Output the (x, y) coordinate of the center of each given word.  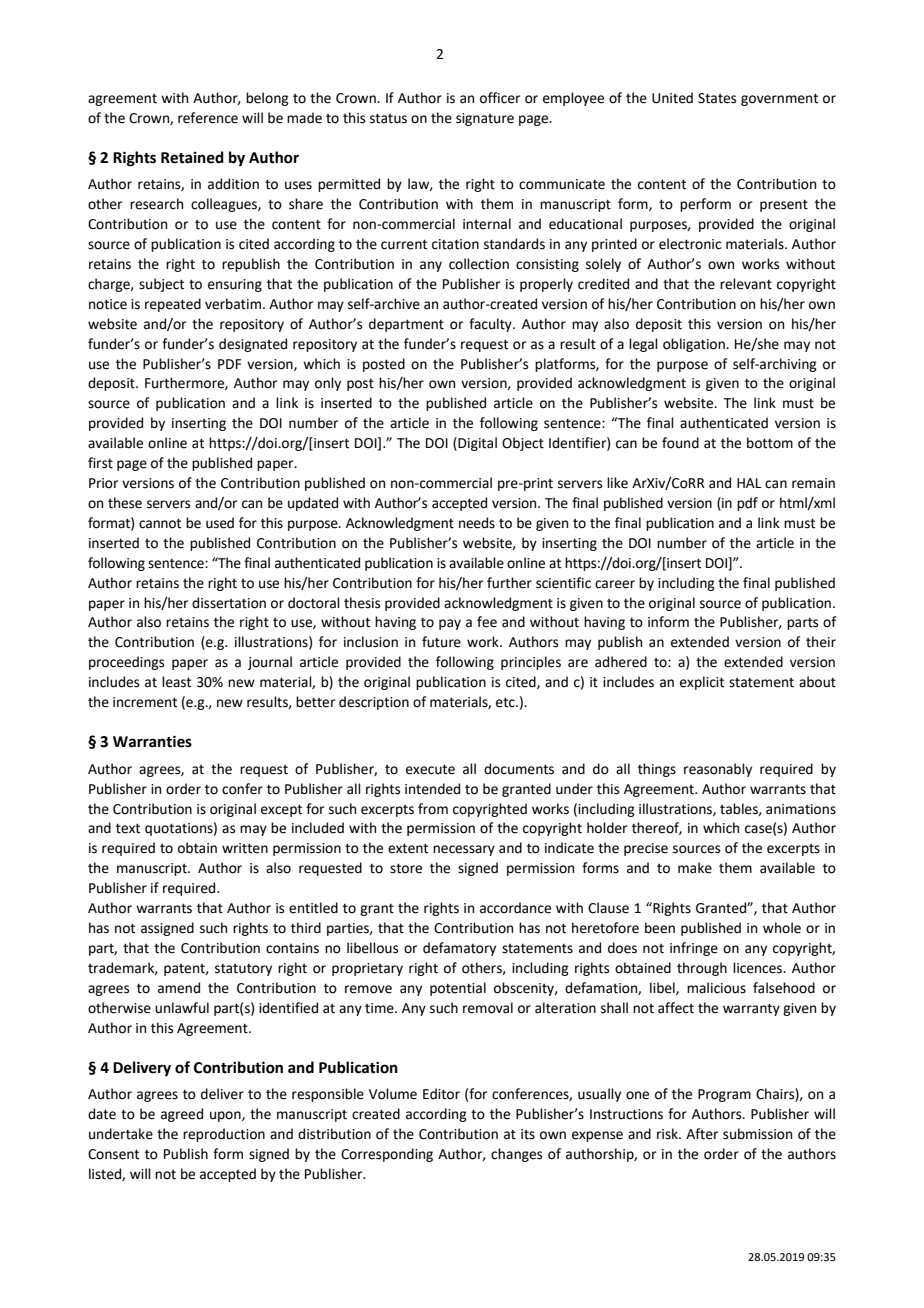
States (717, 98)
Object (523, 444)
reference (208, 118)
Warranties (152, 742)
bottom (770, 443)
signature (485, 119)
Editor (441, 1094)
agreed (182, 1115)
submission (757, 1134)
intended (432, 789)
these (125, 503)
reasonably (718, 770)
